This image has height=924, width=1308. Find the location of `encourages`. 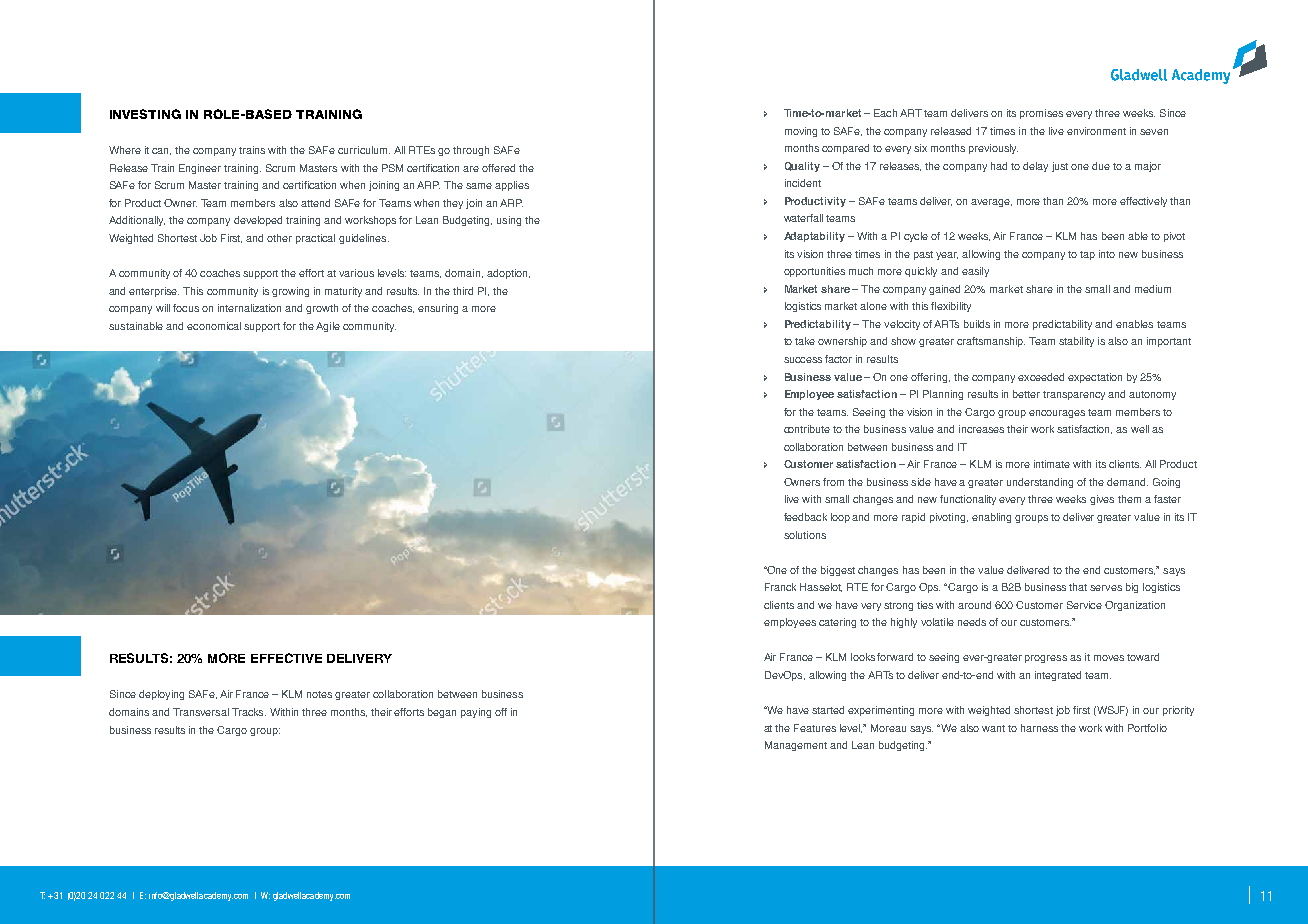

encourages is located at coordinates (1057, 414).
